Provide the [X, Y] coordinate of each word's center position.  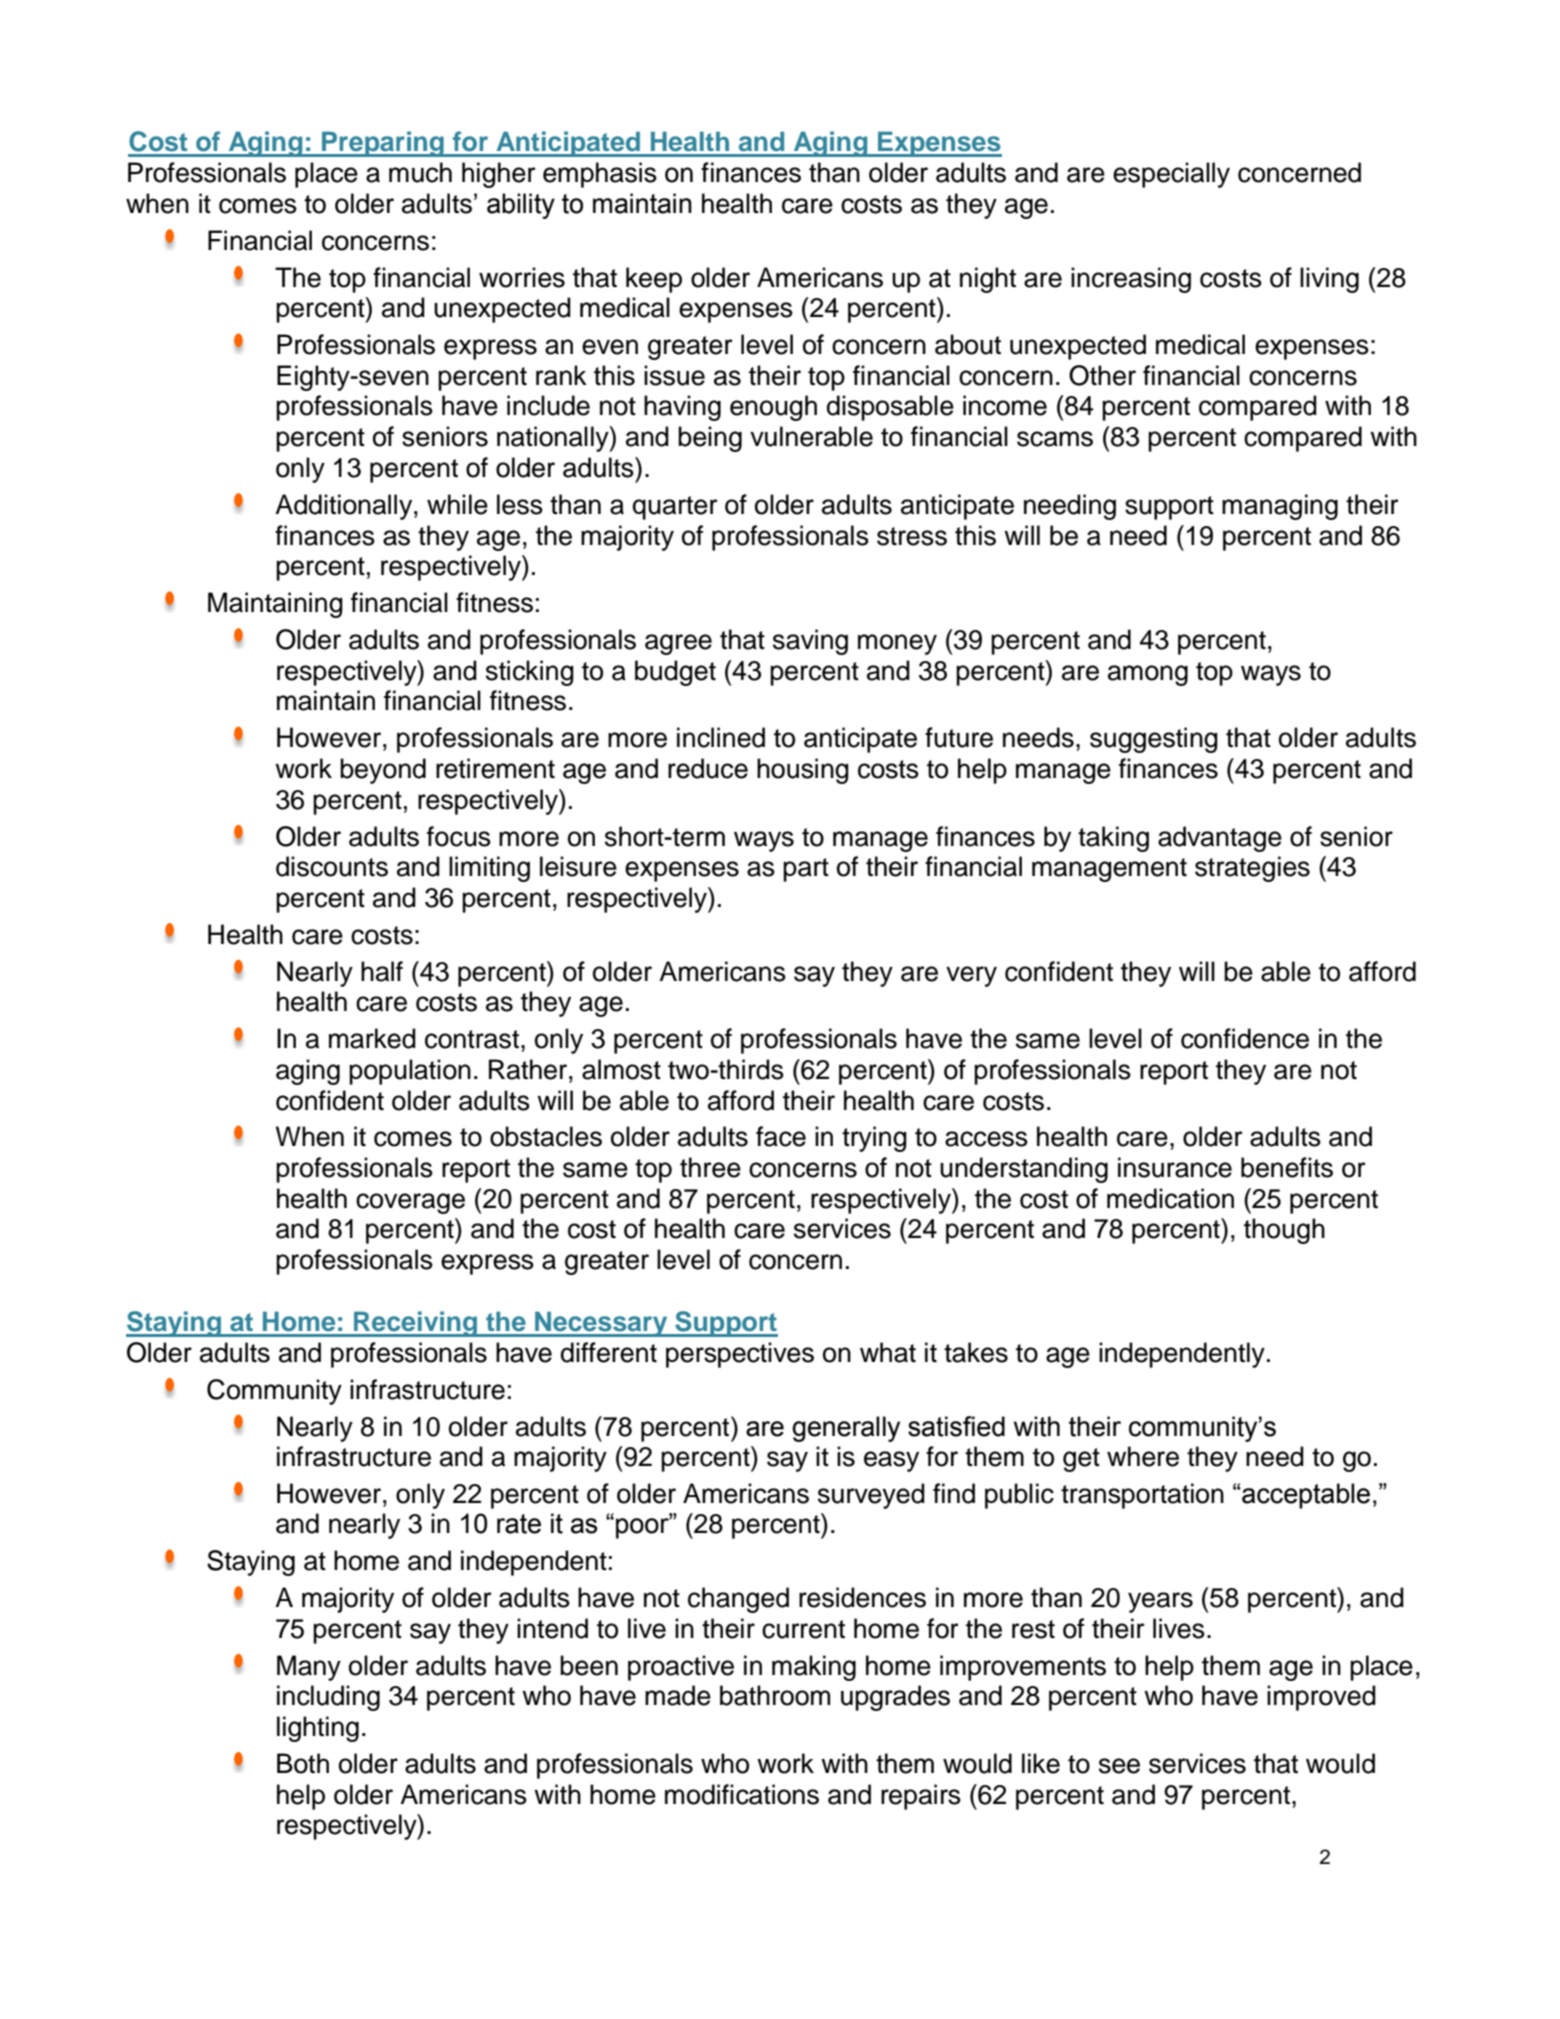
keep [654, 280]
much [420, 172]
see [1119, 1766]
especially [1171, 175]
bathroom [775, 1695]
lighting [318, 1729]
